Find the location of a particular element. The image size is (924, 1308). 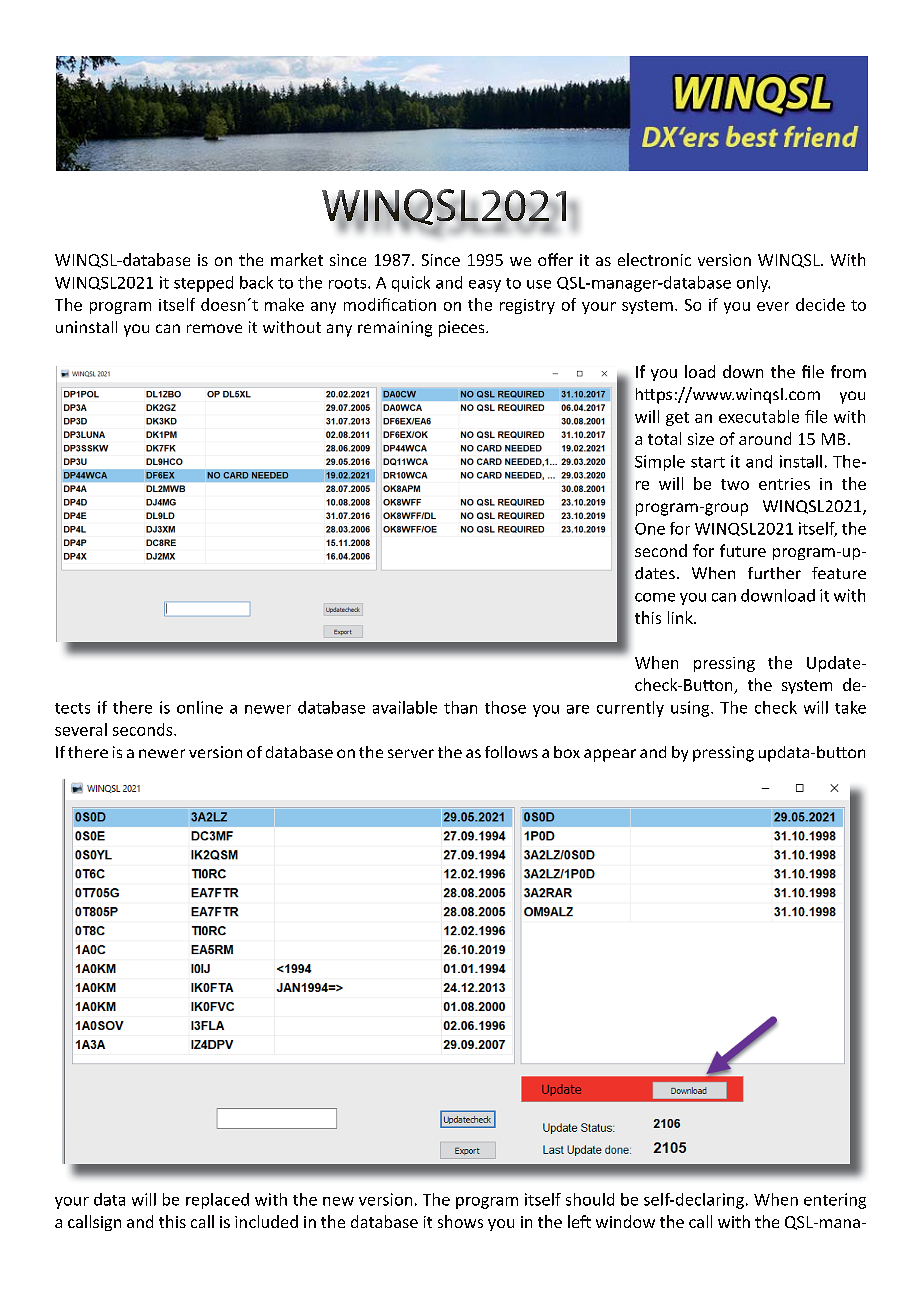

should is located at coordinates (590, 1199).
